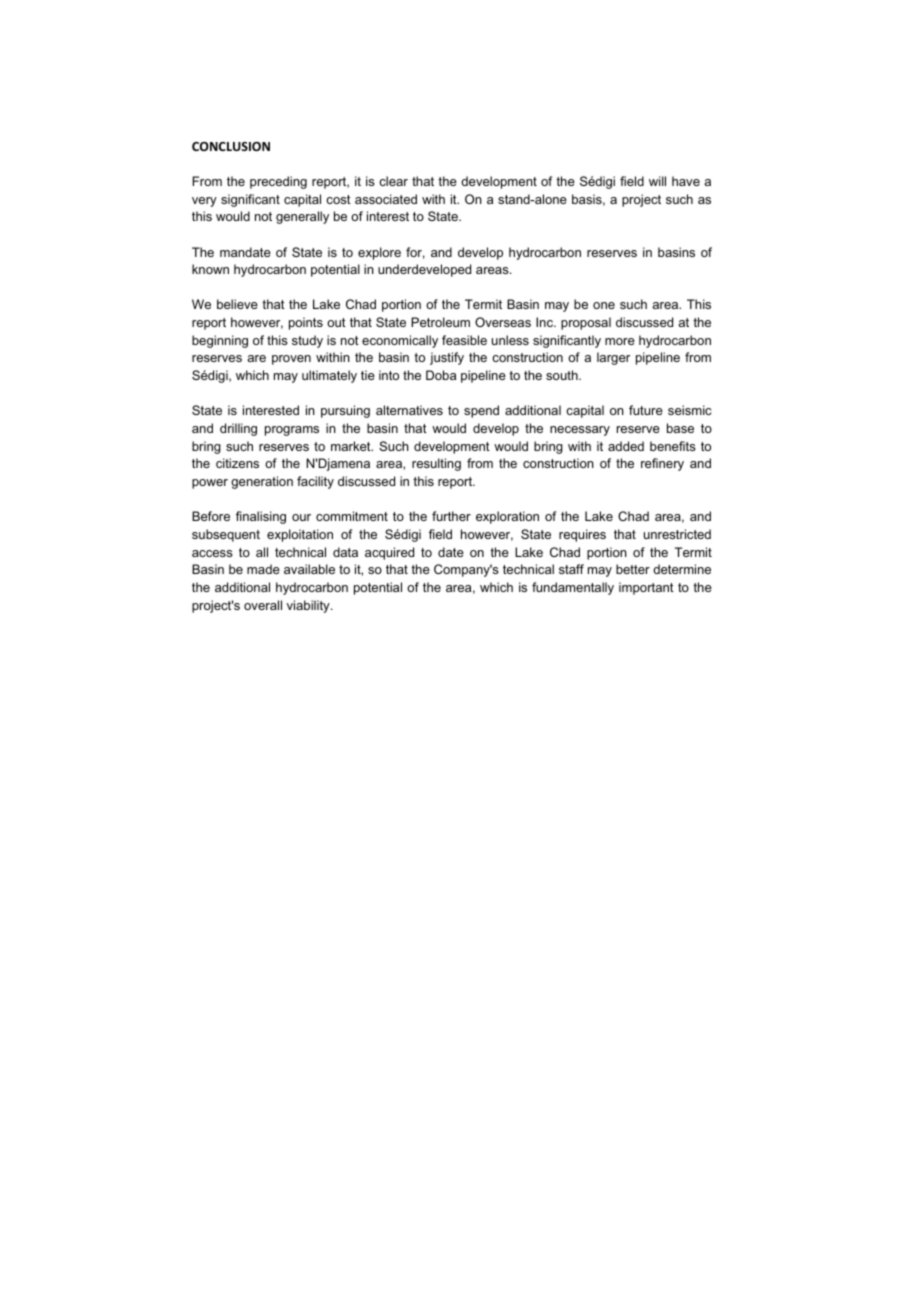  Describe the element at coordinates (393, 181) in the page. I see `clear` at that location.
